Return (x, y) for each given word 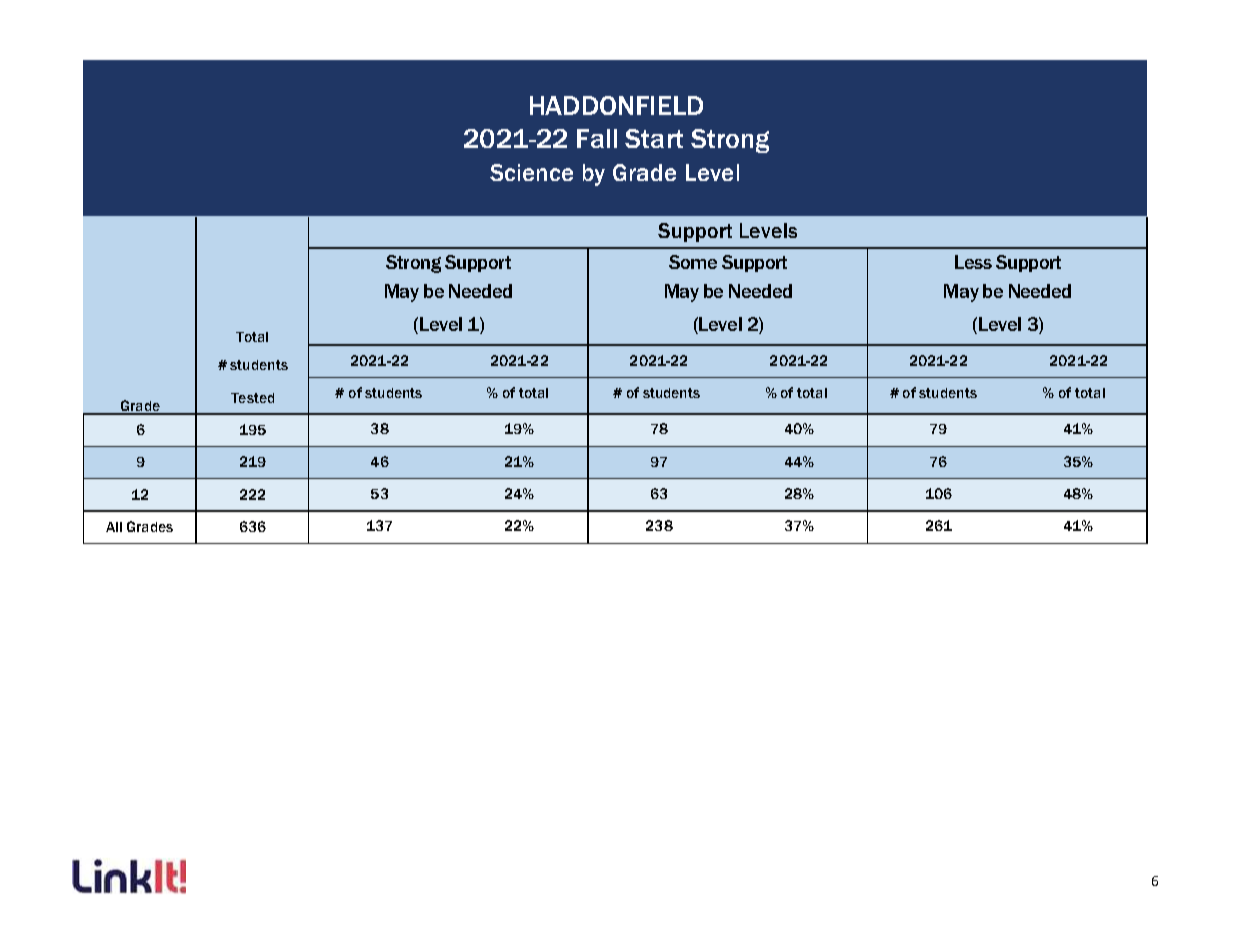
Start (654, 138)
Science (531, 172)
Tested (252, 398)
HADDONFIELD (616, 105)
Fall (597, 138)
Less (973, 262)
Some (693, 262)
